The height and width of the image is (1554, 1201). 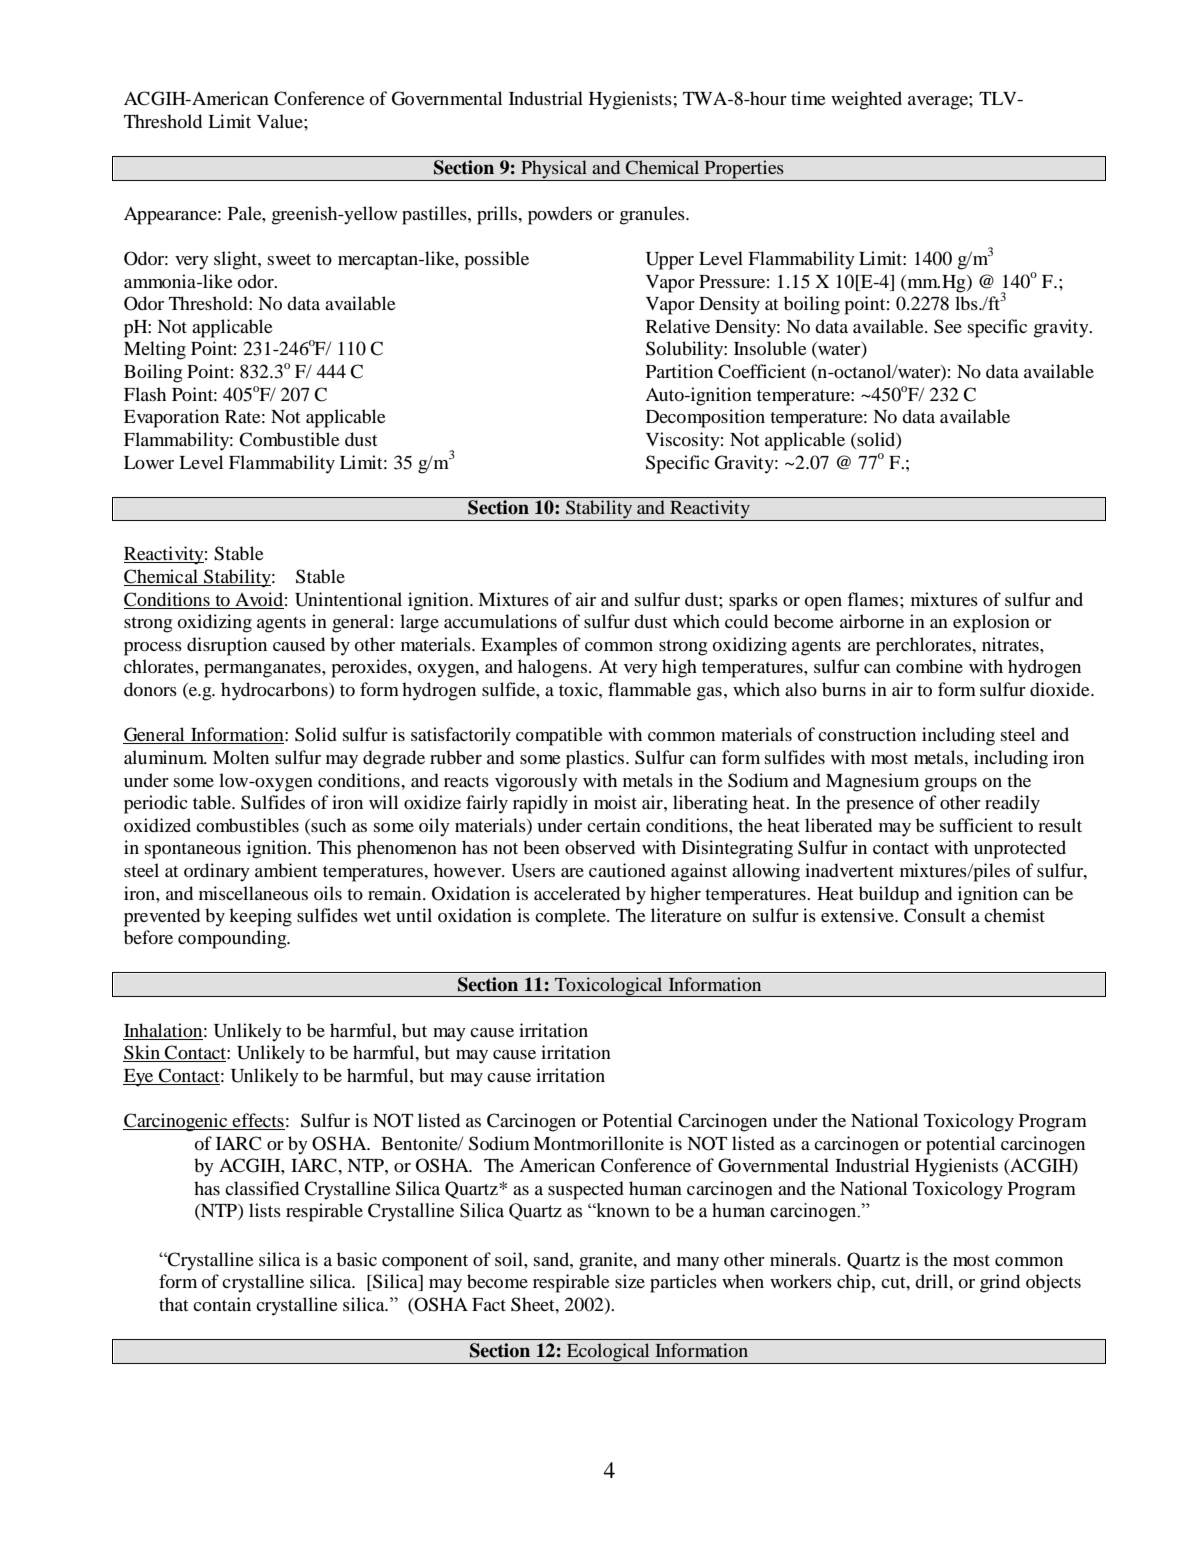 I want to click on Consult, so click(x=935, y=915).
